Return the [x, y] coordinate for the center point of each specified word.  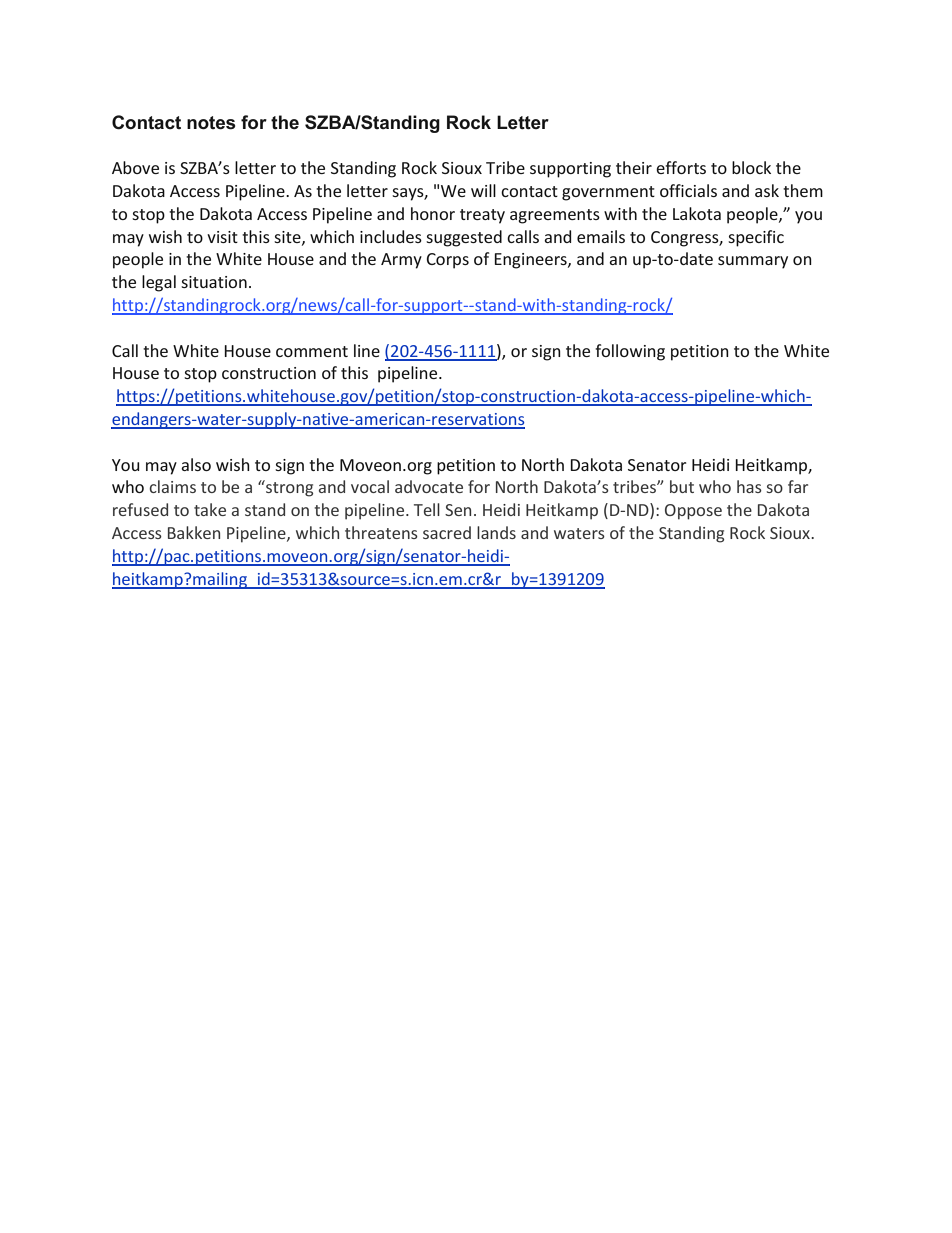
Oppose [693, 512]
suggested [464, 238]
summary [753, 262]
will [483, 190]
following [630, 352]
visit [222, 237]
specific [756, 238]
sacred [447, 532]
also [196, 464]
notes [211, 123]
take [210, 509]
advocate [429, 486]
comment [312, 351]
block [751, 167]
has [749, 486]
